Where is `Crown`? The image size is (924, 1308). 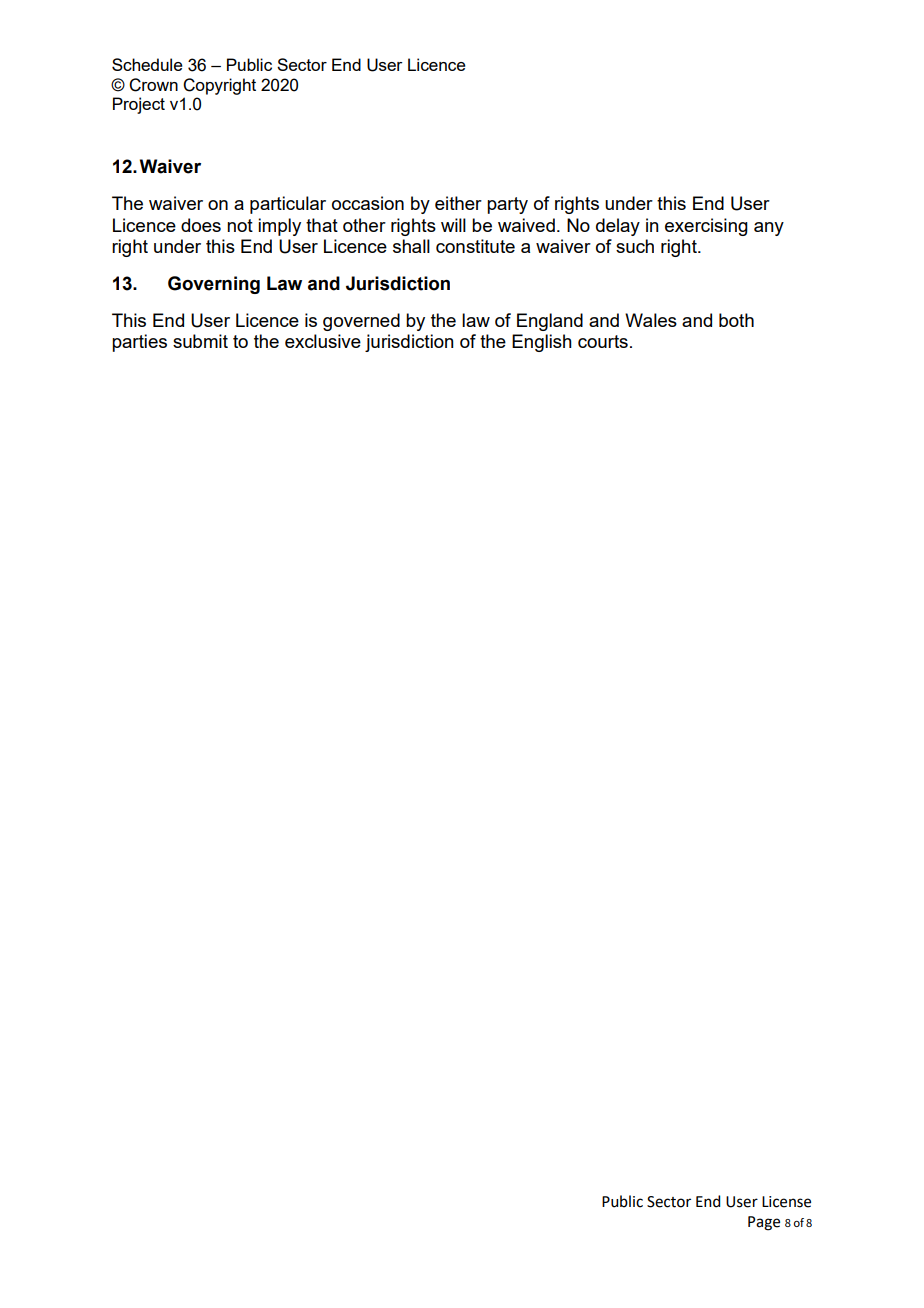
Crown is located at coordinates (153, 85).
